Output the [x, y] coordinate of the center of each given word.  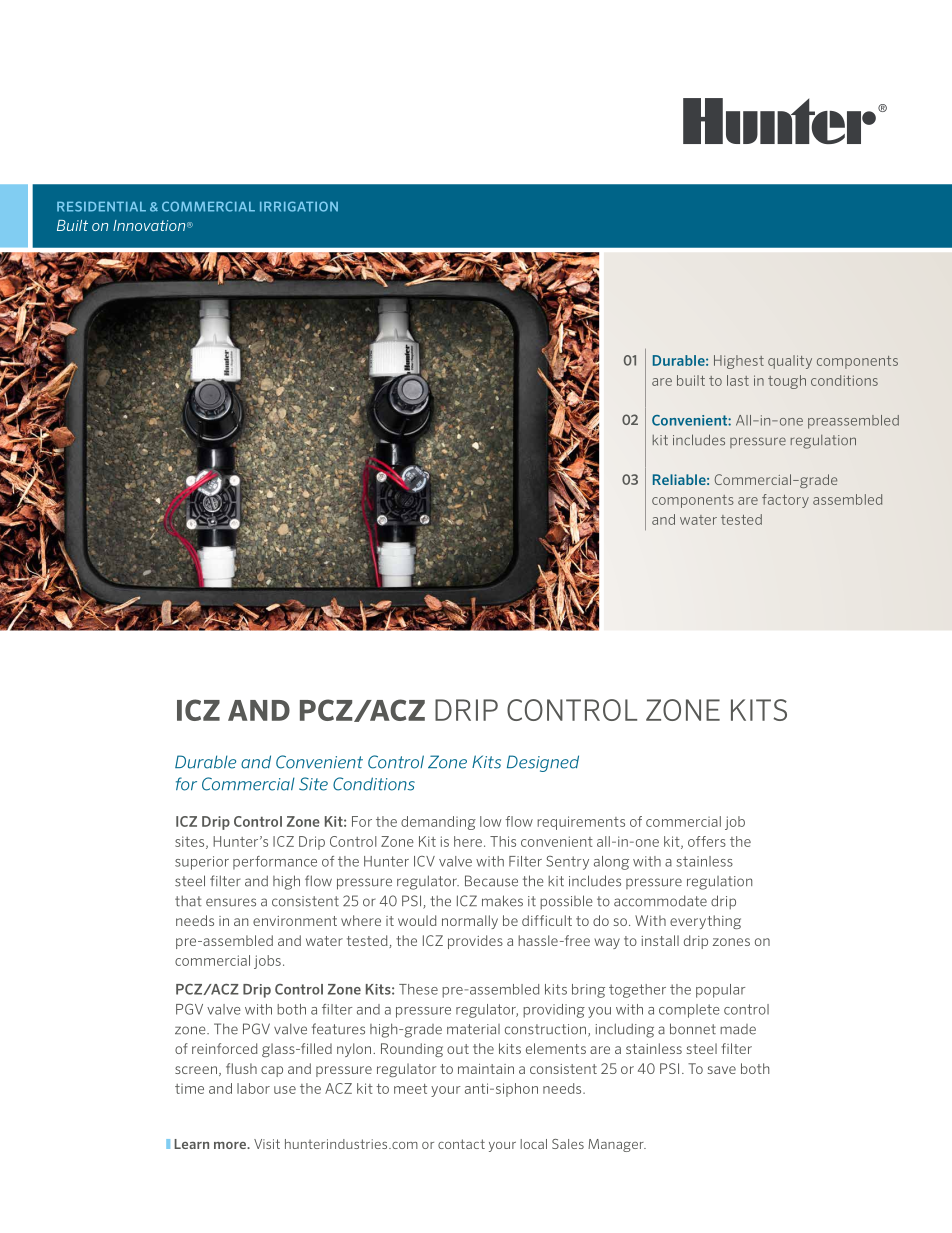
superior [202, 863]
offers [707, 841]
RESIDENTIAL [101, 206]
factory [785, 501]
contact [461, 1144]
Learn [191, 1144]
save [722, 1070]
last [738, 380]
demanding [438, 823]
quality [790, 362]
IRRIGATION [299, 206]
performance [275, 863]
